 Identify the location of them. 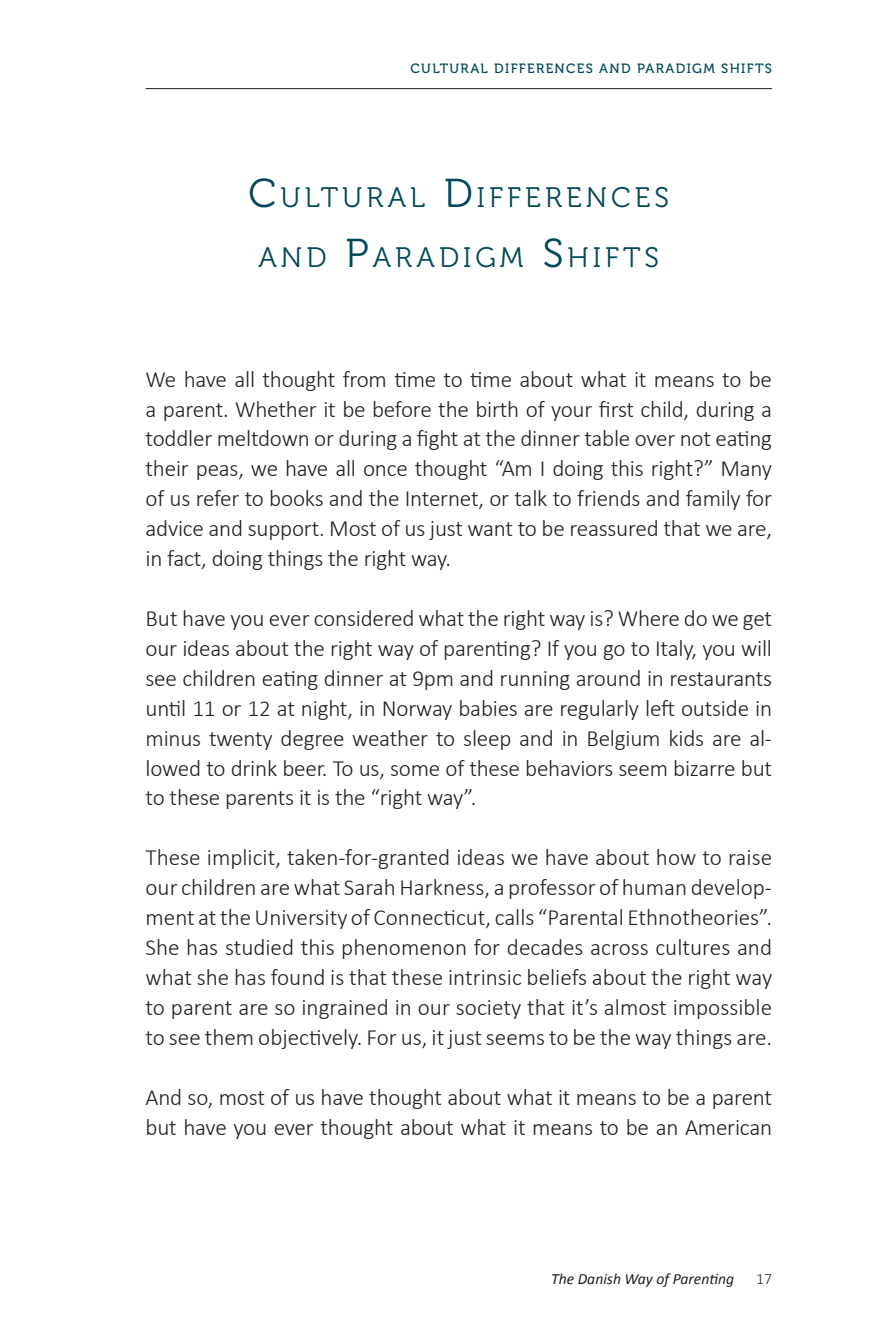
(229, 1037).
